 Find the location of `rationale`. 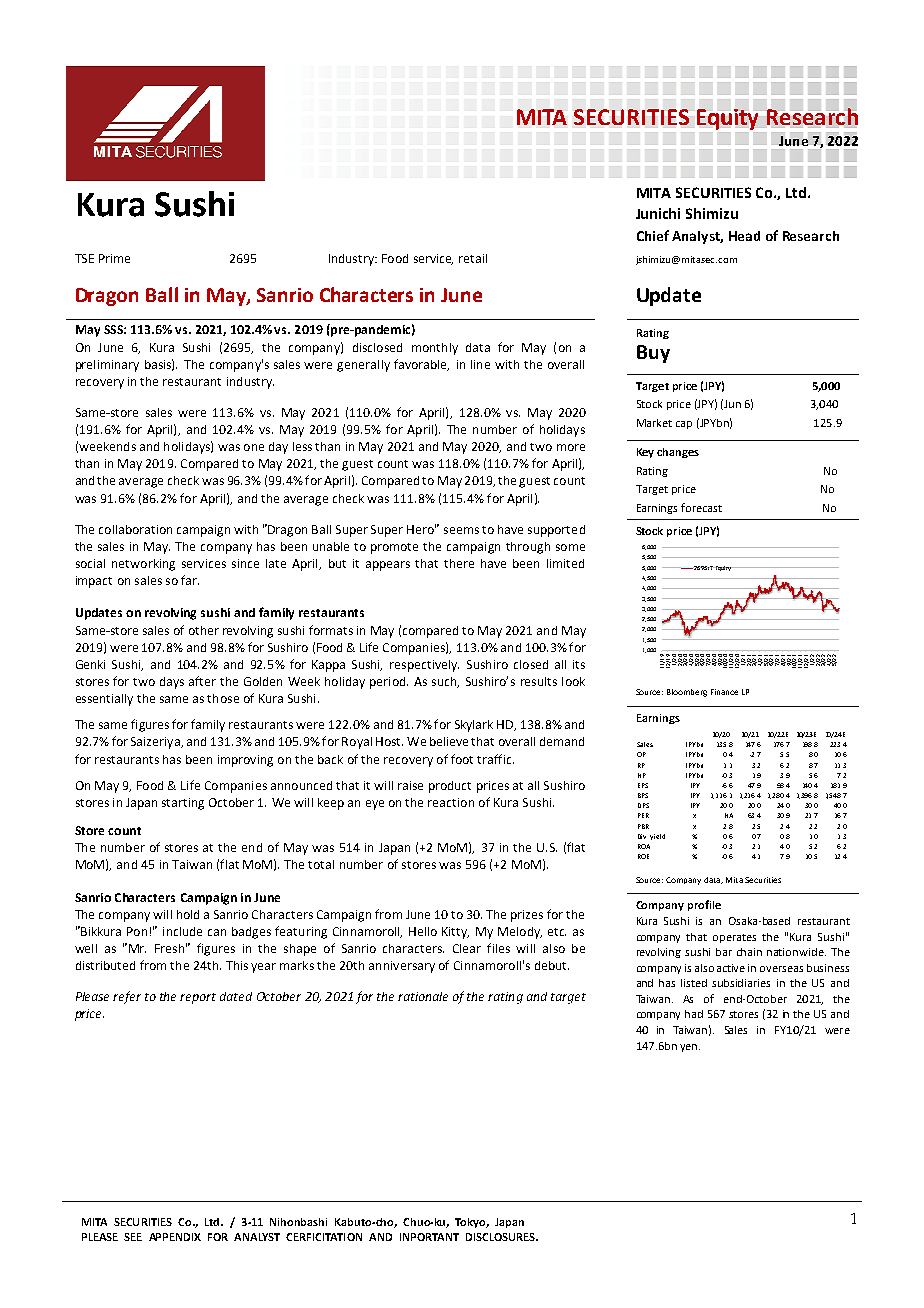

rationale is located at coordinates (423, 996).
